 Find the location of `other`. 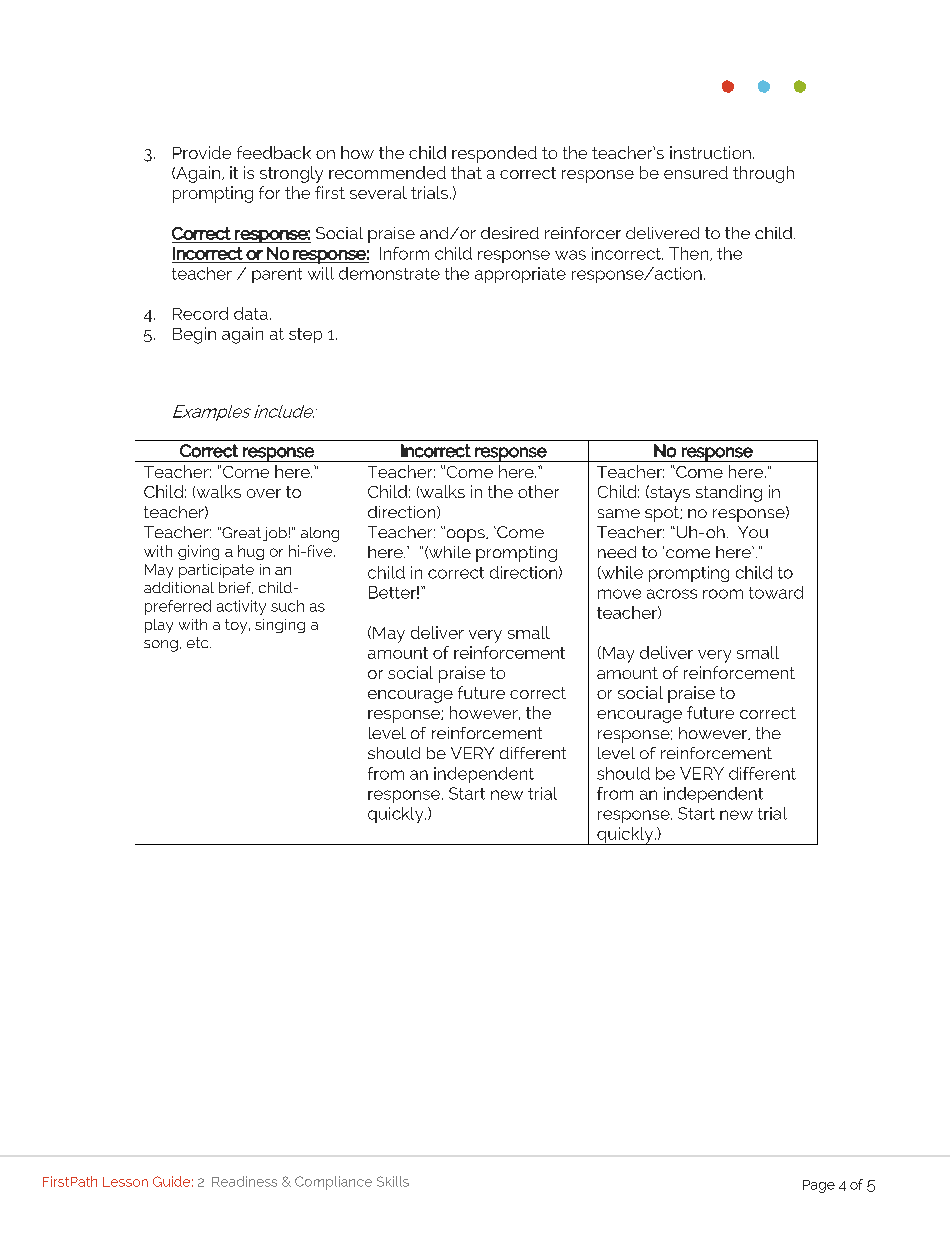

other is located at coordinates (538, 491).
